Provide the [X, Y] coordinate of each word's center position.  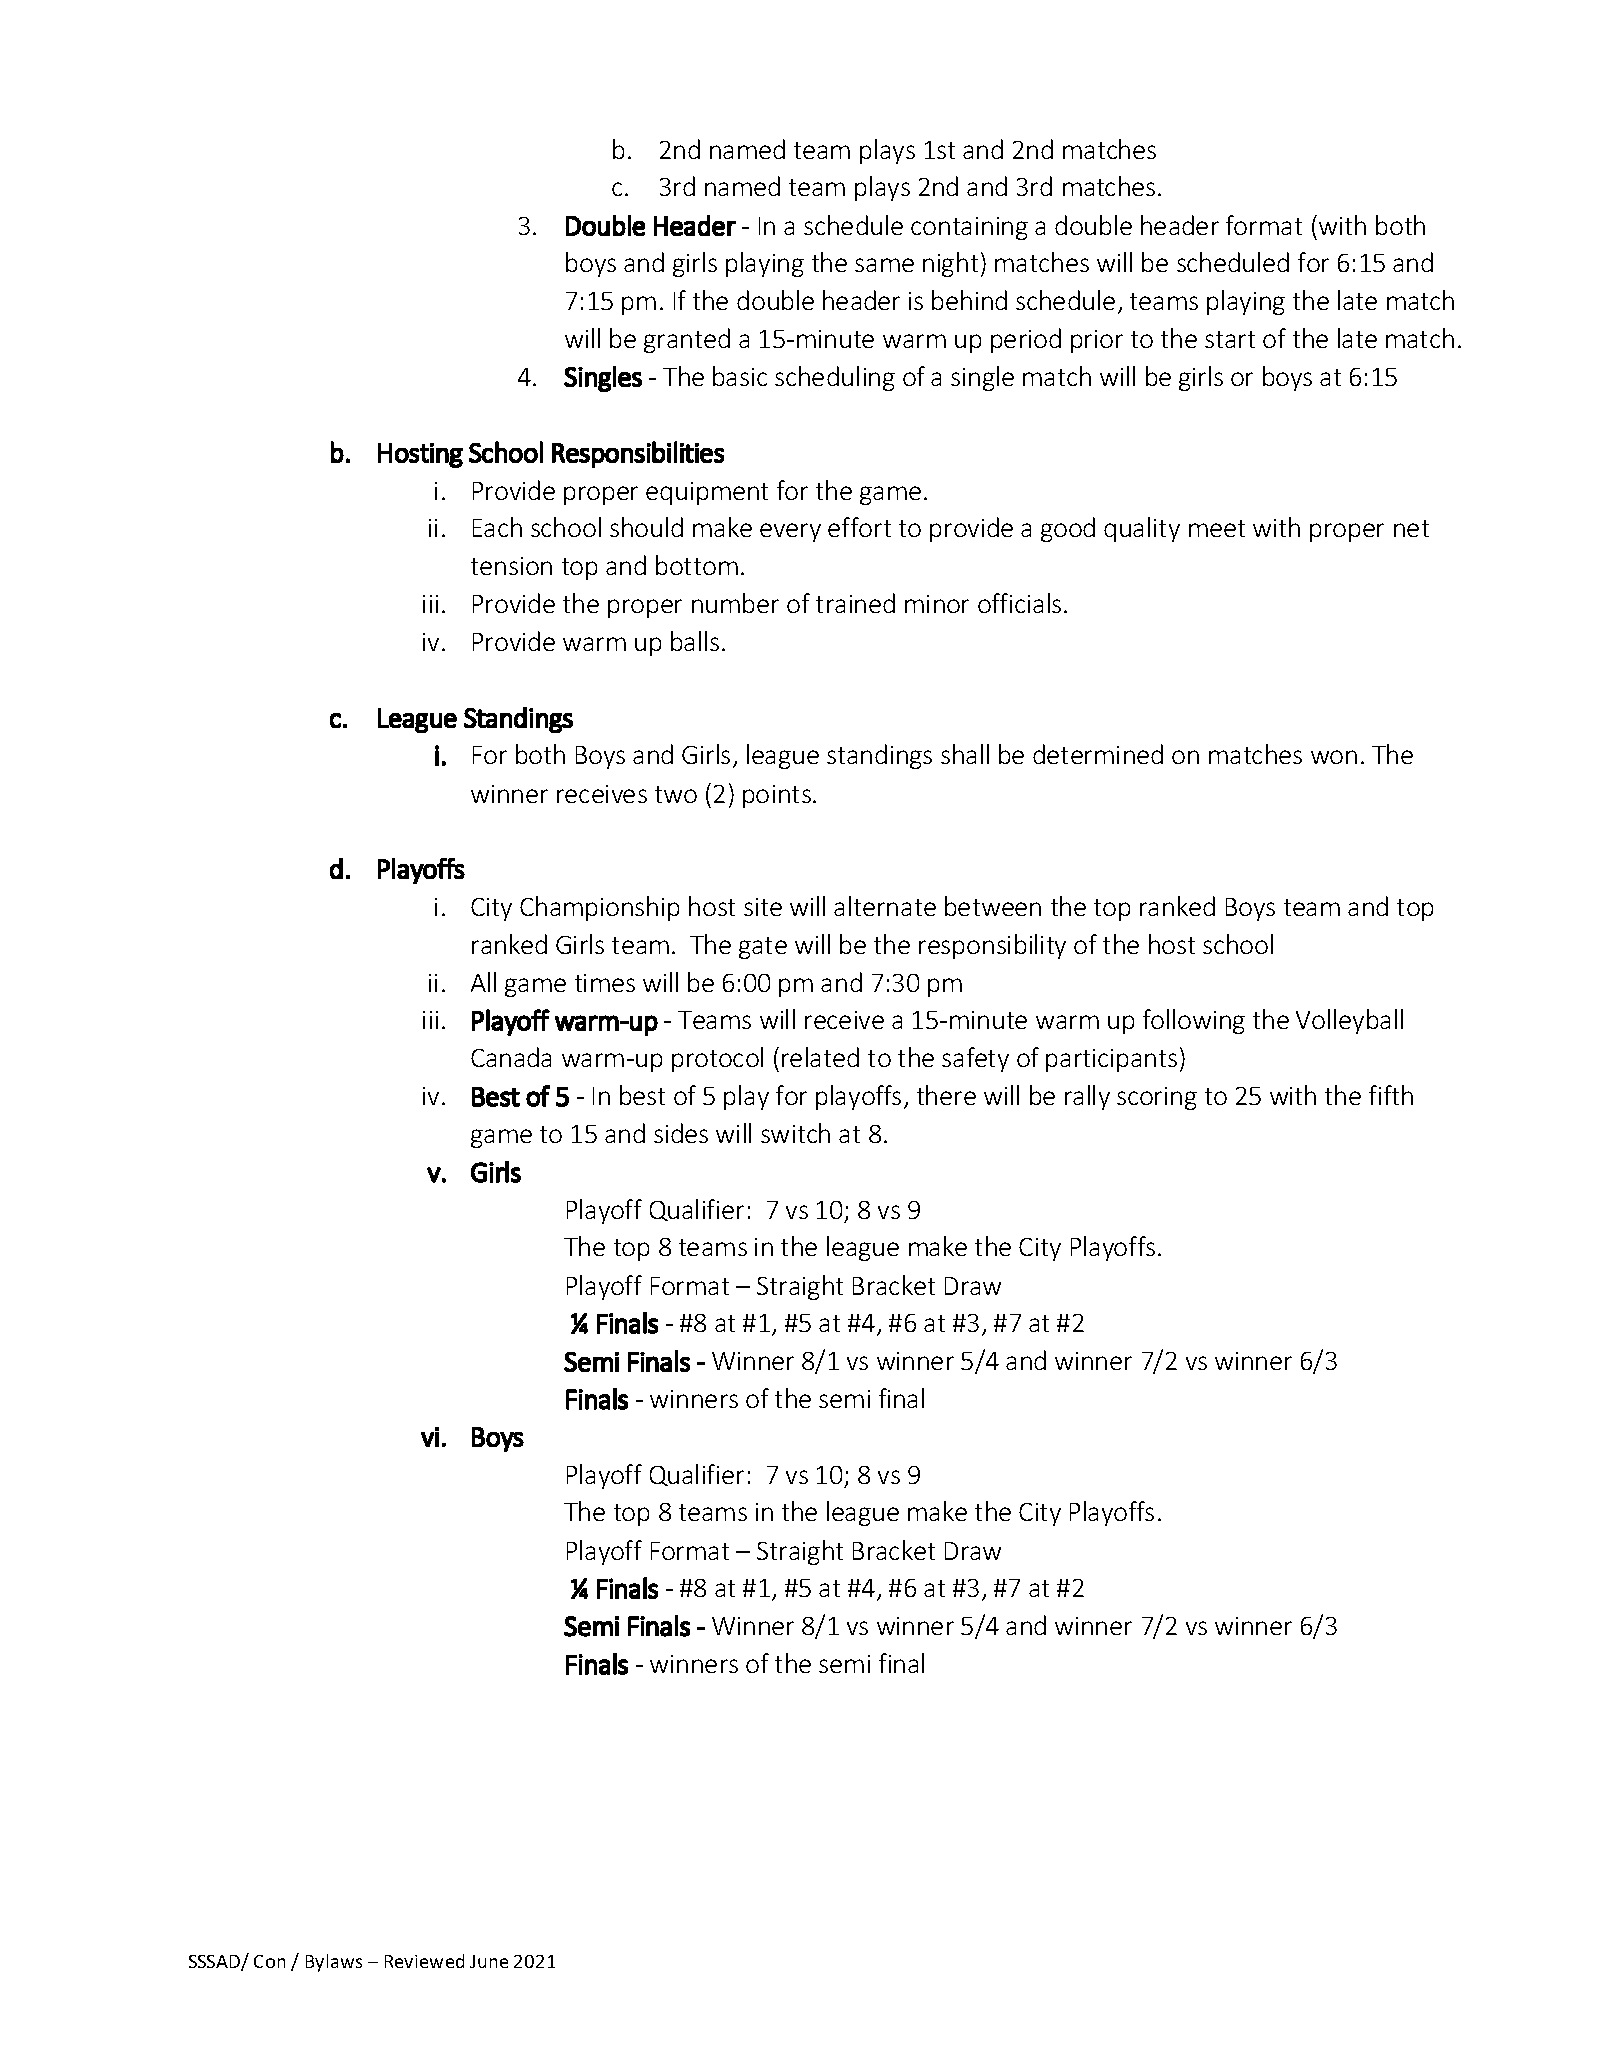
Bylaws [334, 1963]
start [1230, 339]
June [489, 1961]
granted [687, 340]
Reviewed [424, 1961]
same [884, 265]
